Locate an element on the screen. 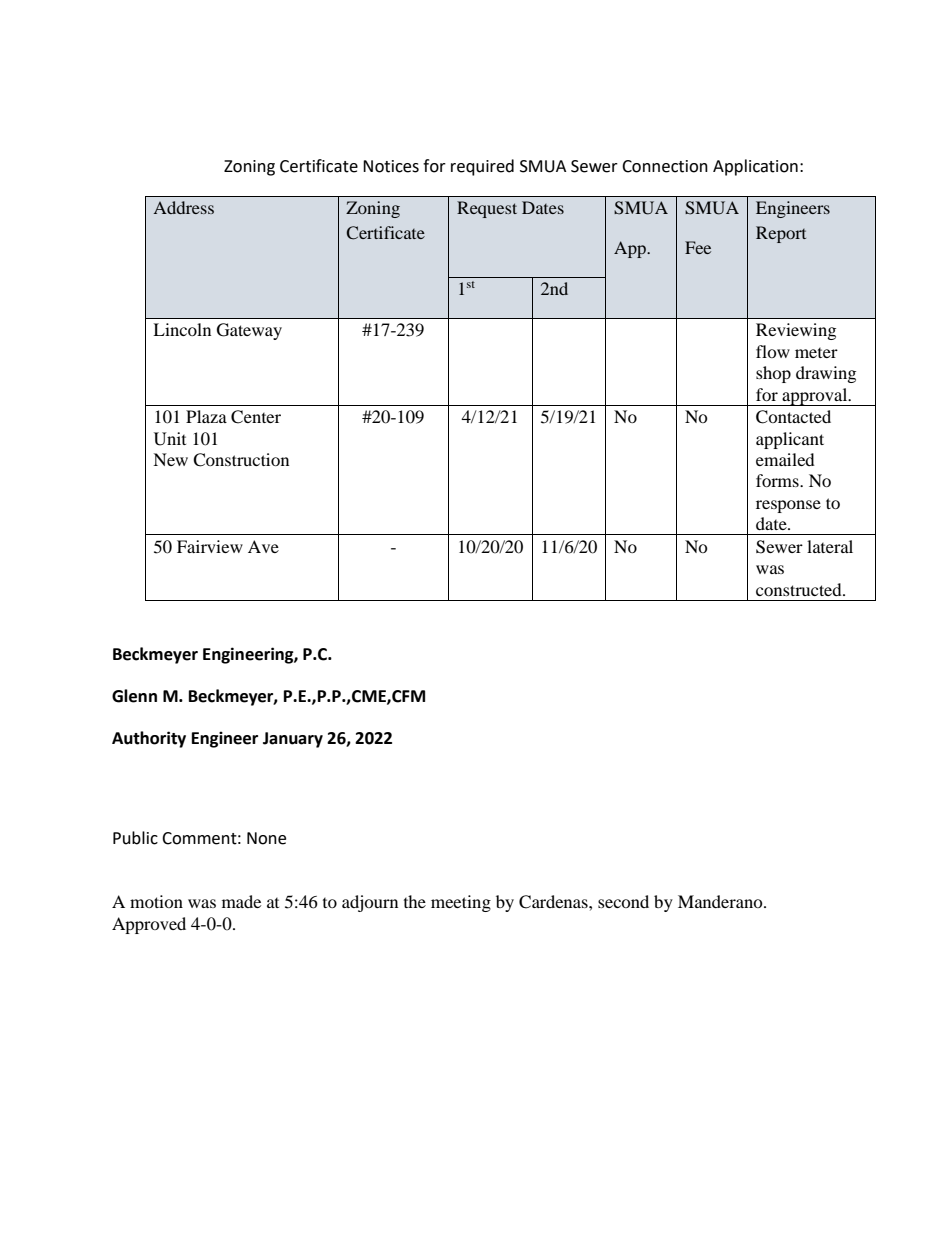  made is located at coordinates (241, 901).
